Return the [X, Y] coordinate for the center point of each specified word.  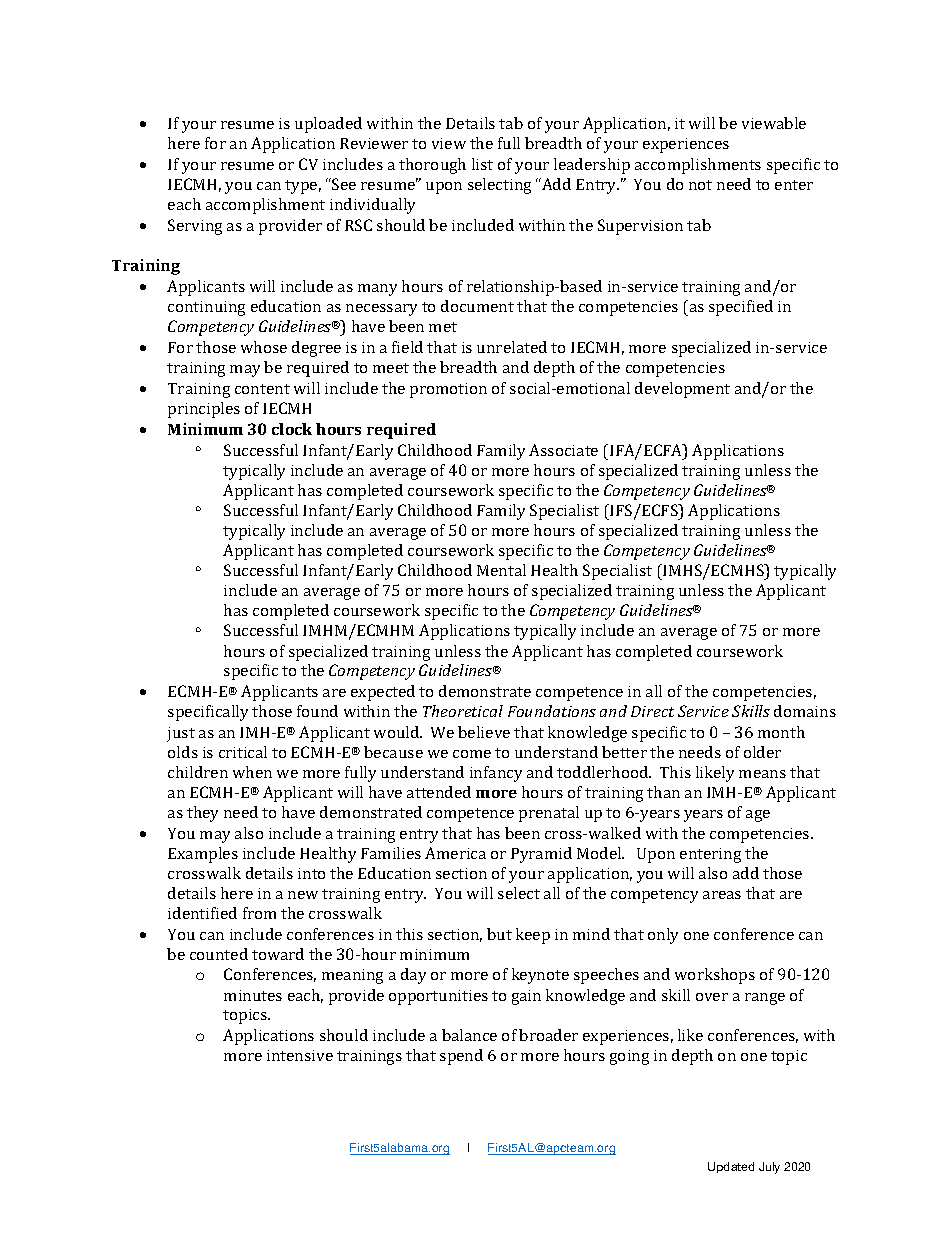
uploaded [328, 125]
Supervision [640, 227]
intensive [300, 1055]
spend [461, 1057]
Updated [731, 1167]
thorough [432, 166]
